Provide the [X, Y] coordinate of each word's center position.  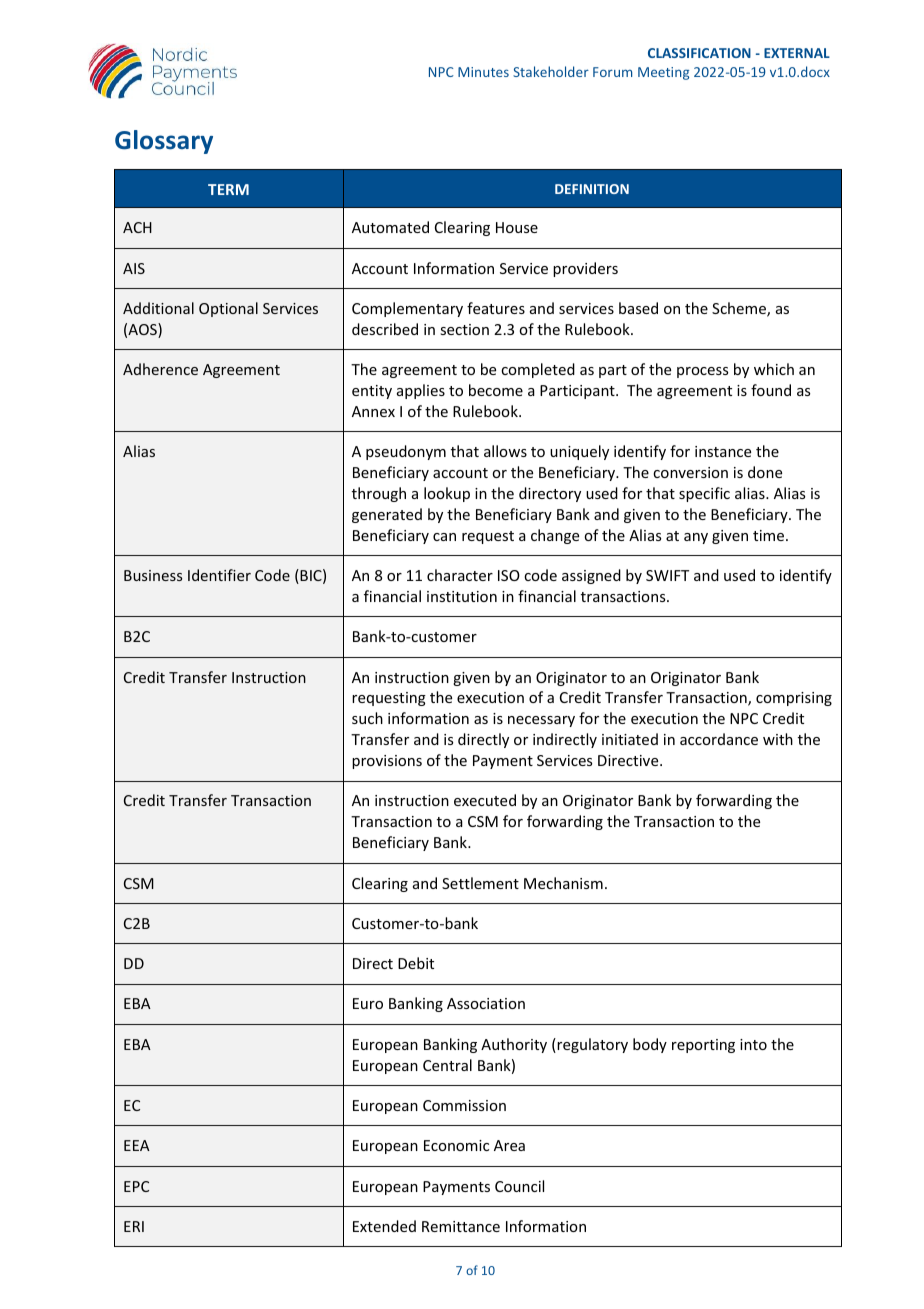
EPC [136, 1186]
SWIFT [667, 575]
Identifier [219, 575]
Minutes [483, 72]
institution [462, 596]
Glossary [164, 142]
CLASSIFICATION [699, 53]
